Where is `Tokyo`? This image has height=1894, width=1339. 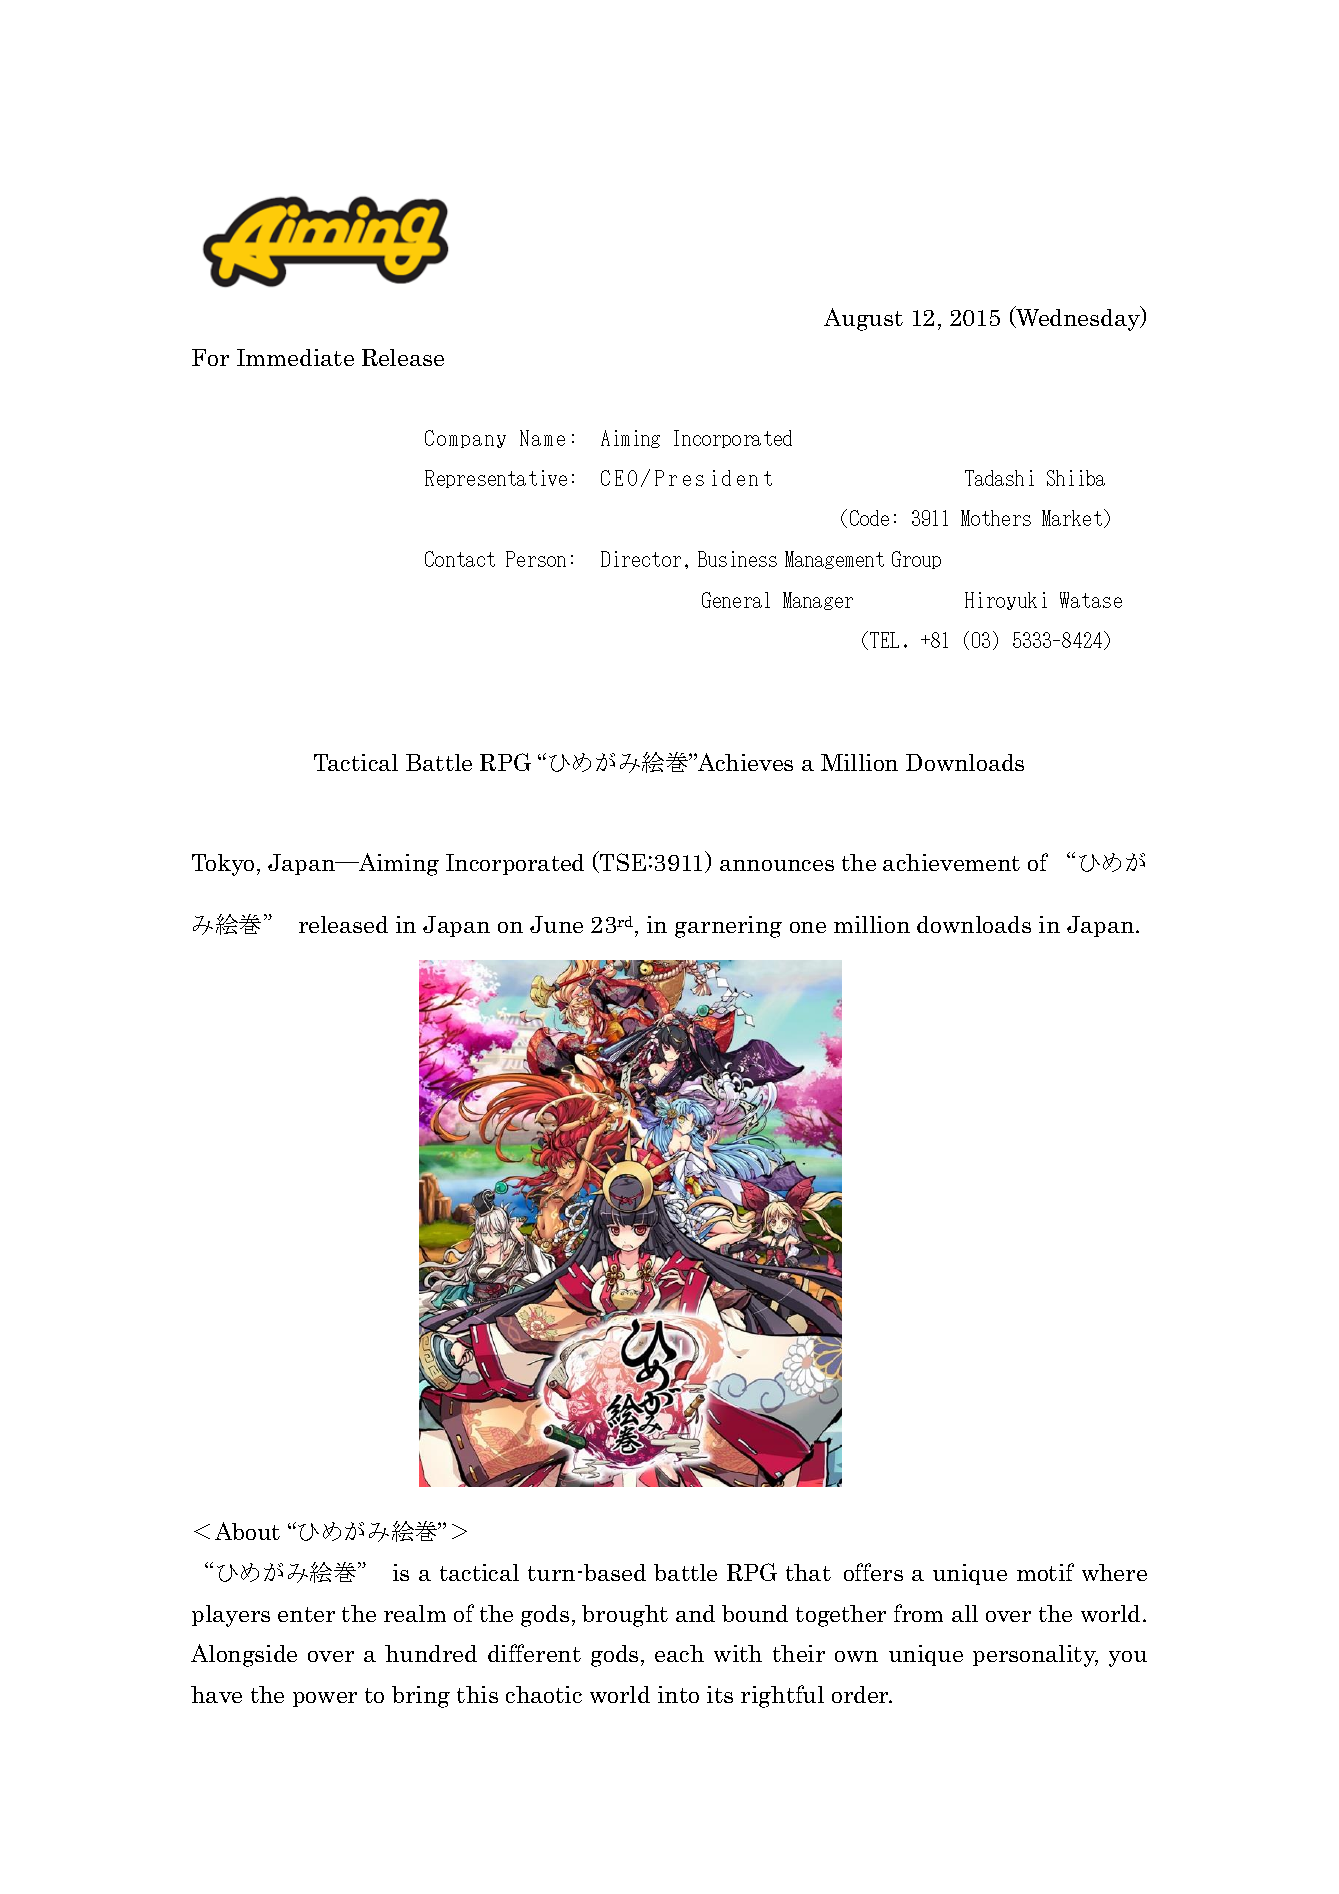
Tokyo is located at coordinates (223, 865).
